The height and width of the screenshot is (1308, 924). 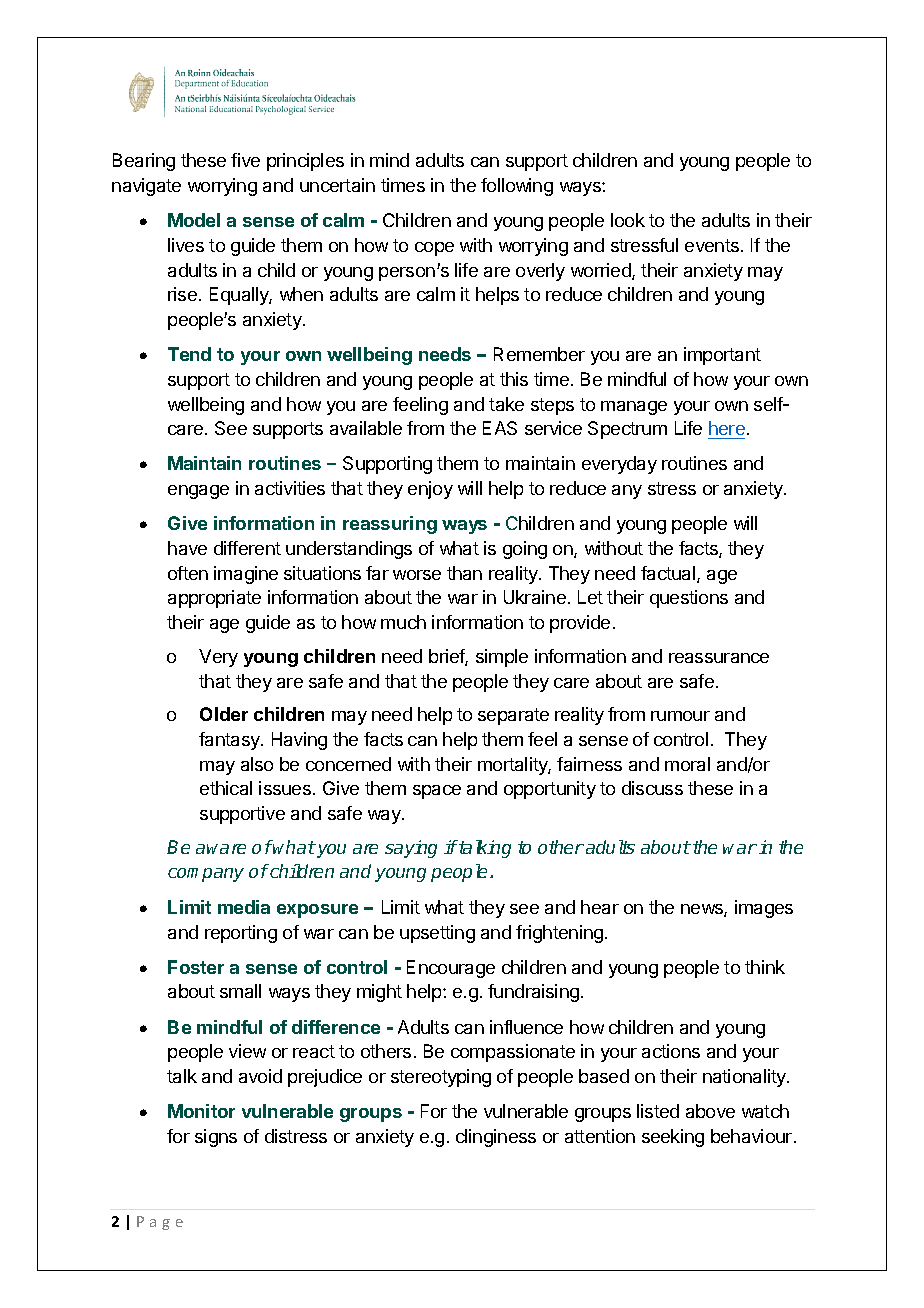 I want to click on take, so click(x=506, y=404).
